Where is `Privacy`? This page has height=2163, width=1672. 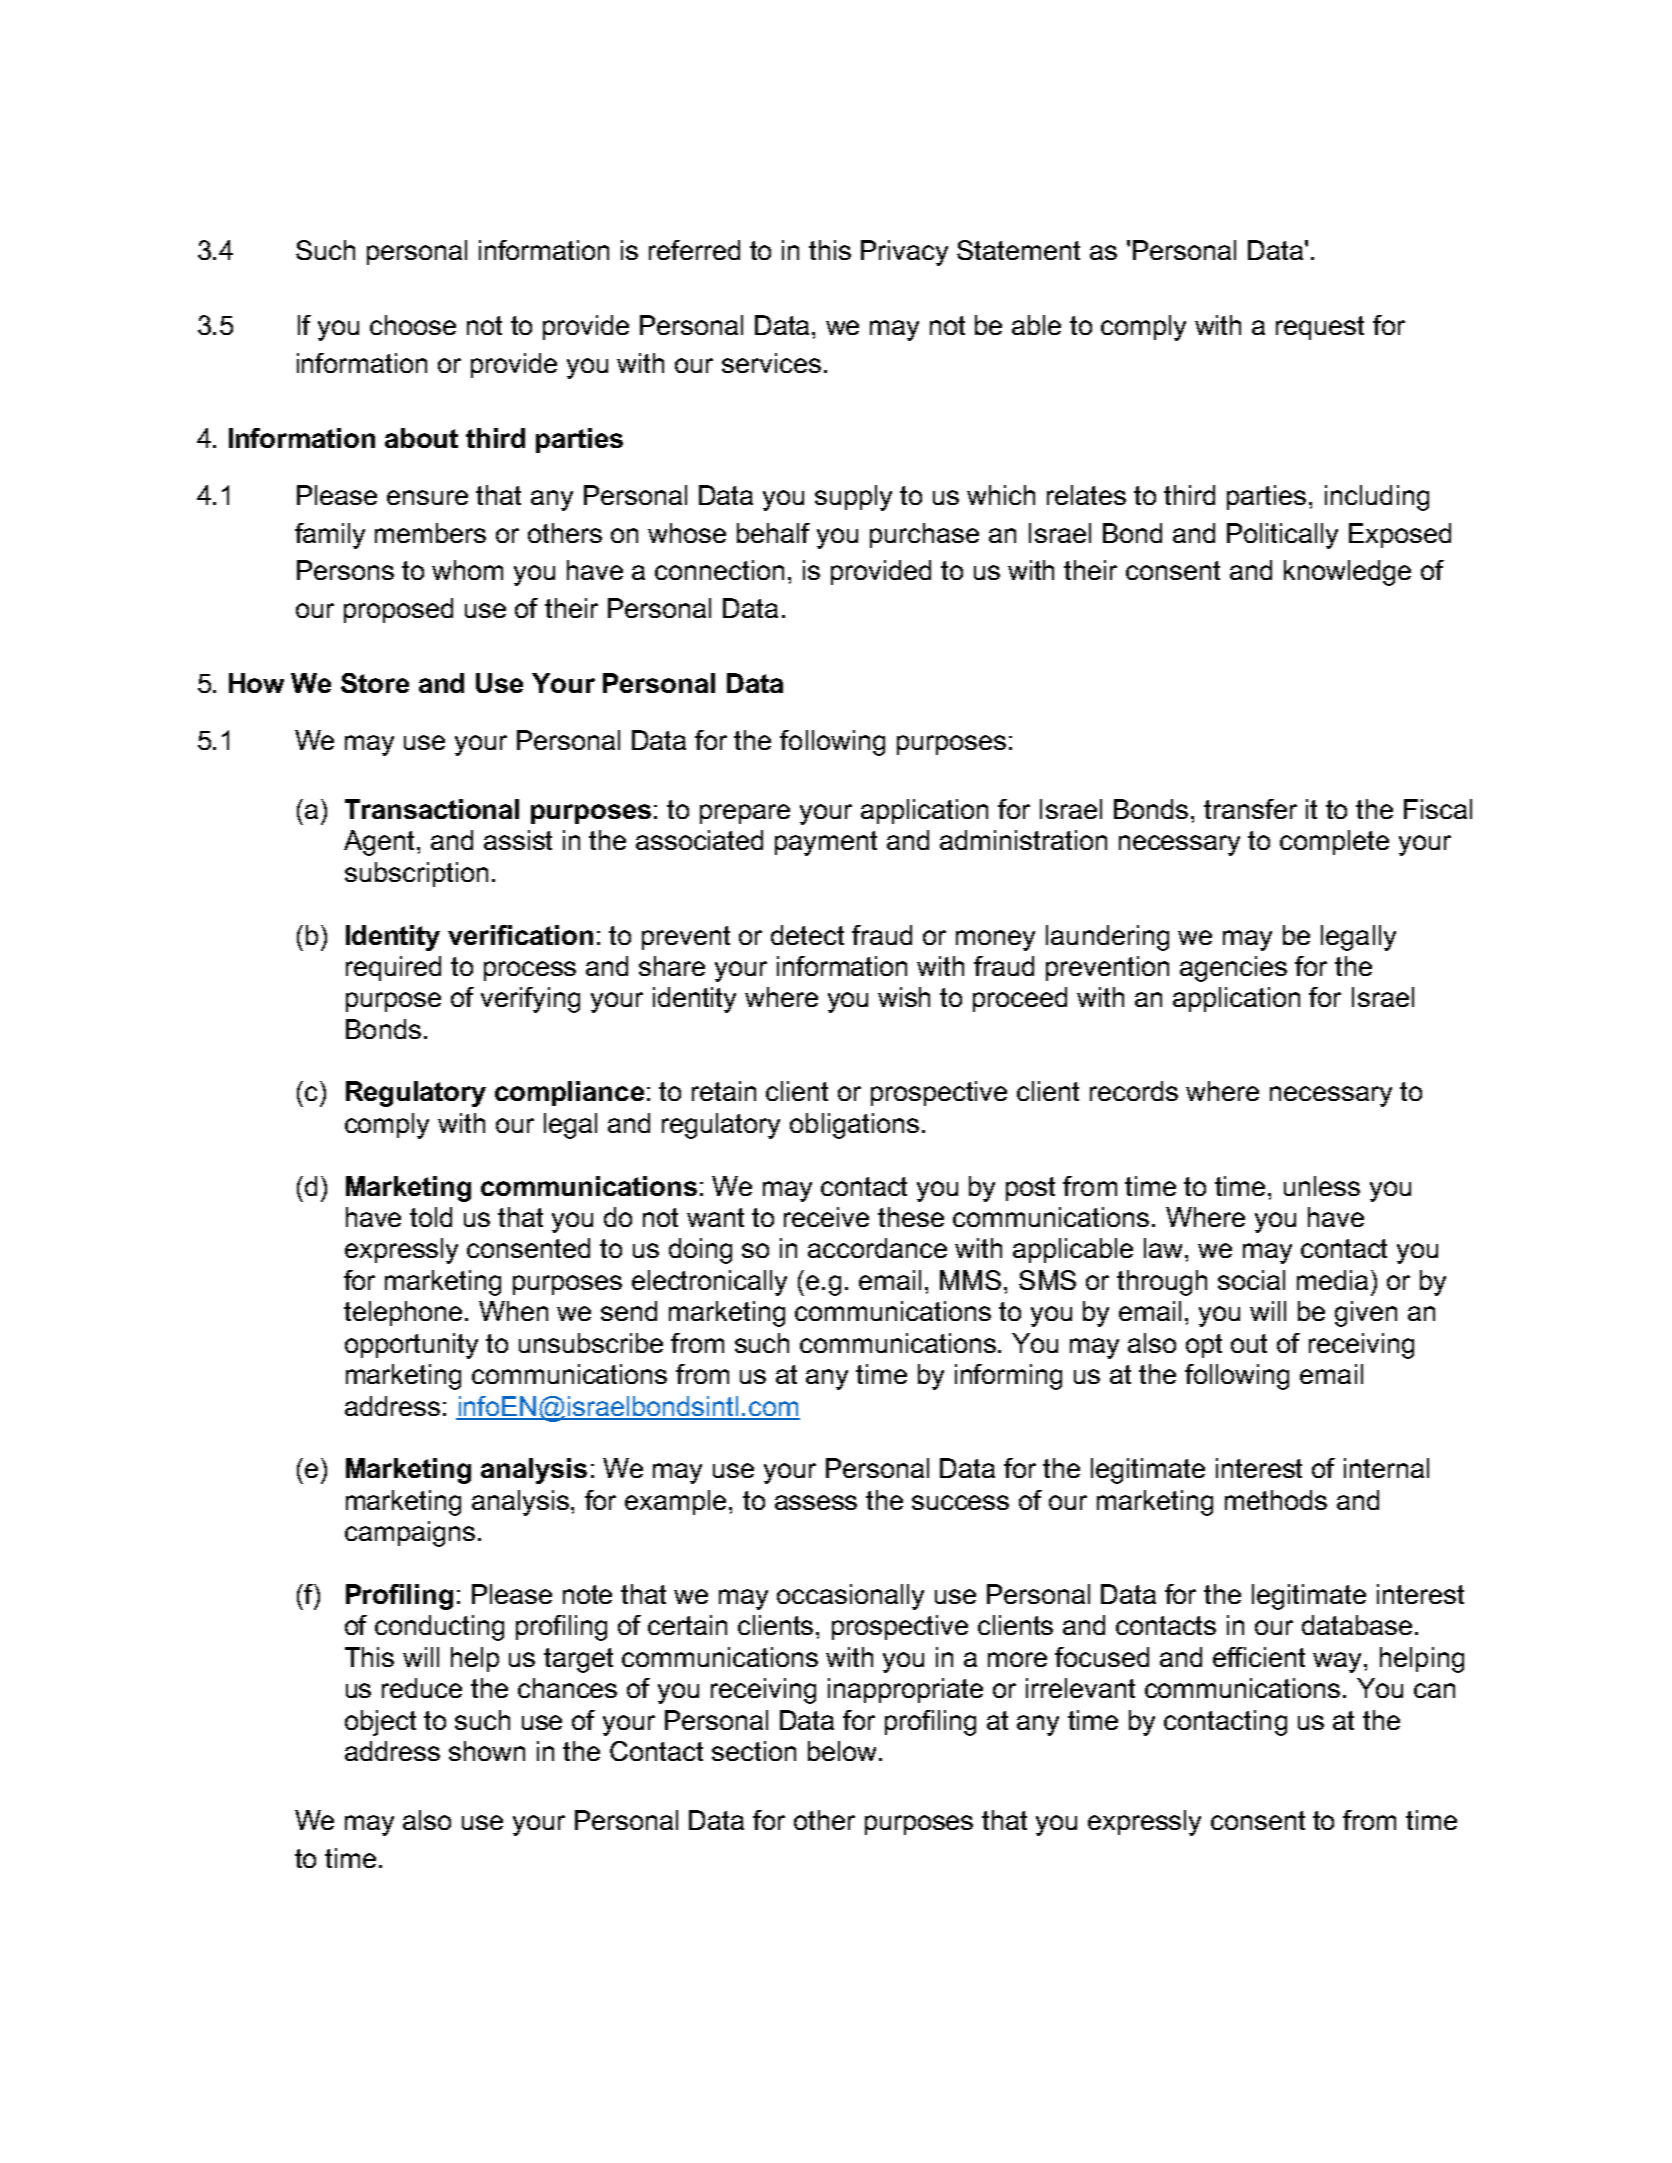
Privacy is located at coordinates (904, 253).
